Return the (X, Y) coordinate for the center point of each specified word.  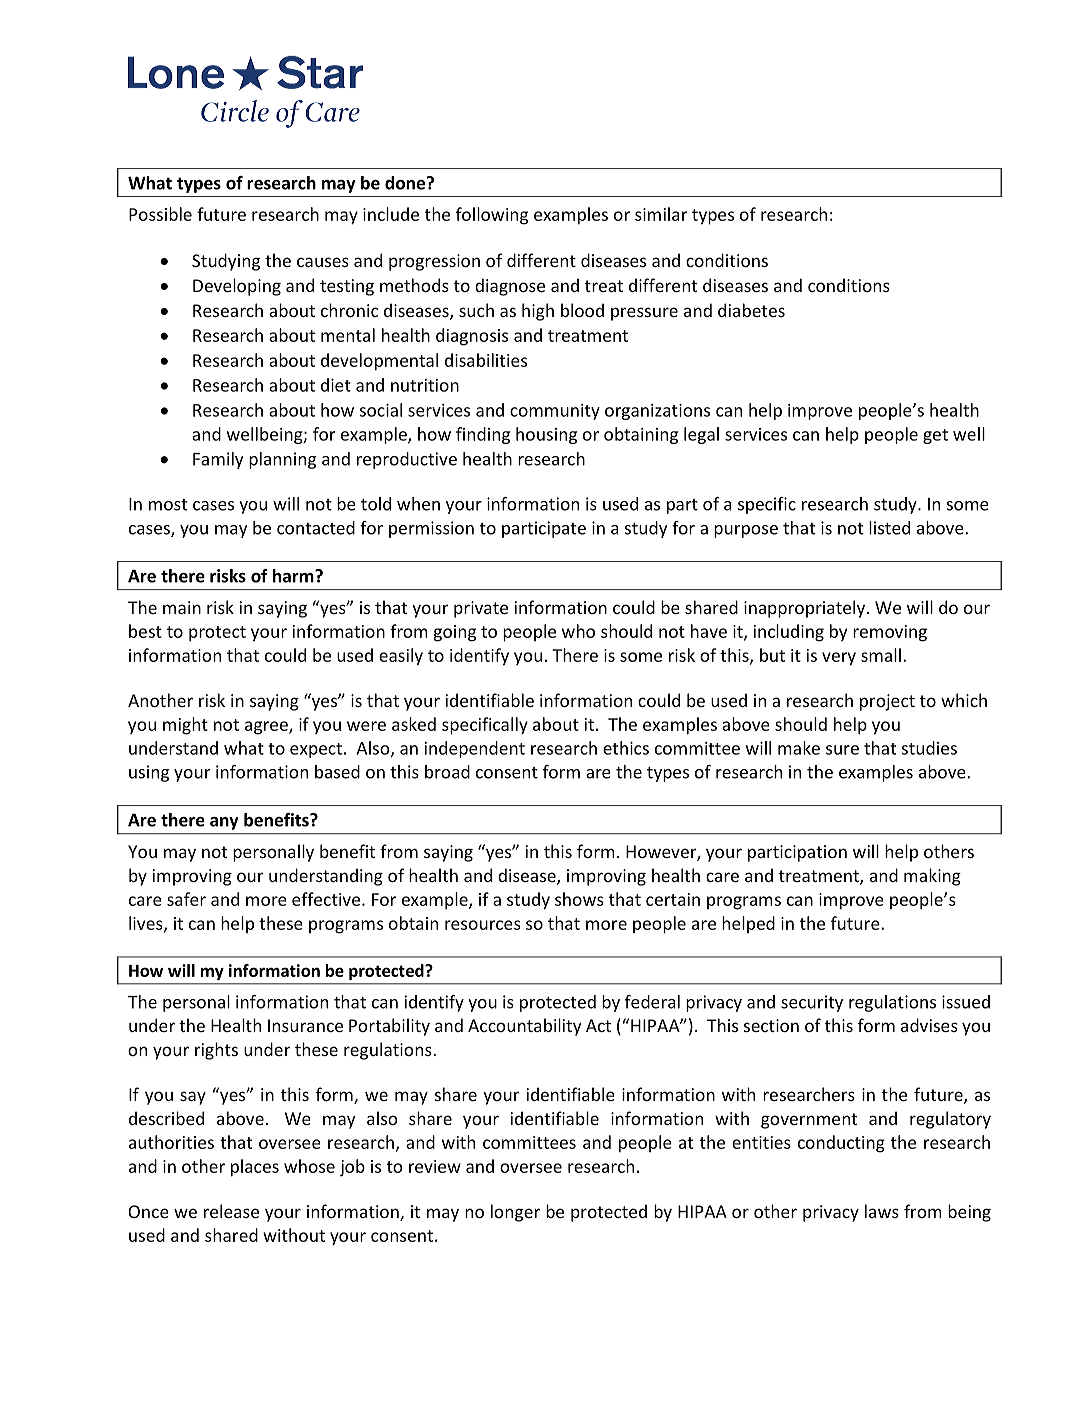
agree (267, 728)
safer (186, 899)
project (887, 702)
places (255, 1168)
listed (889, 528)
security (812, 1003)
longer (515, 1213)
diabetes (751, 310)
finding (483, 435)
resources (483, 925)
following (492, 216)
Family (218, 460)
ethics (626, 748)
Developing (237, 287)
